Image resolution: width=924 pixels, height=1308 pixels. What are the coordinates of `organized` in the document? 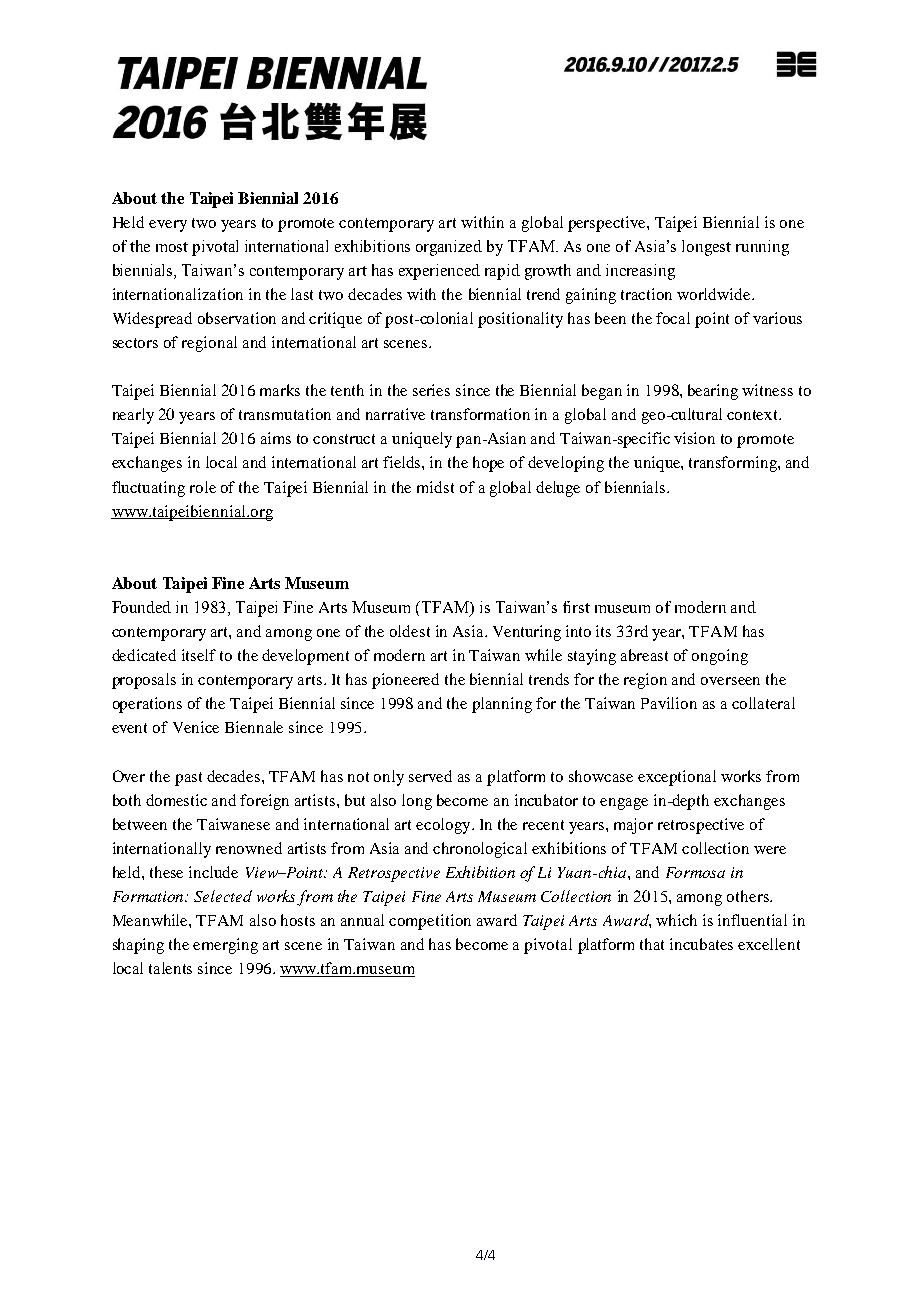 It's located at (449, 248).
